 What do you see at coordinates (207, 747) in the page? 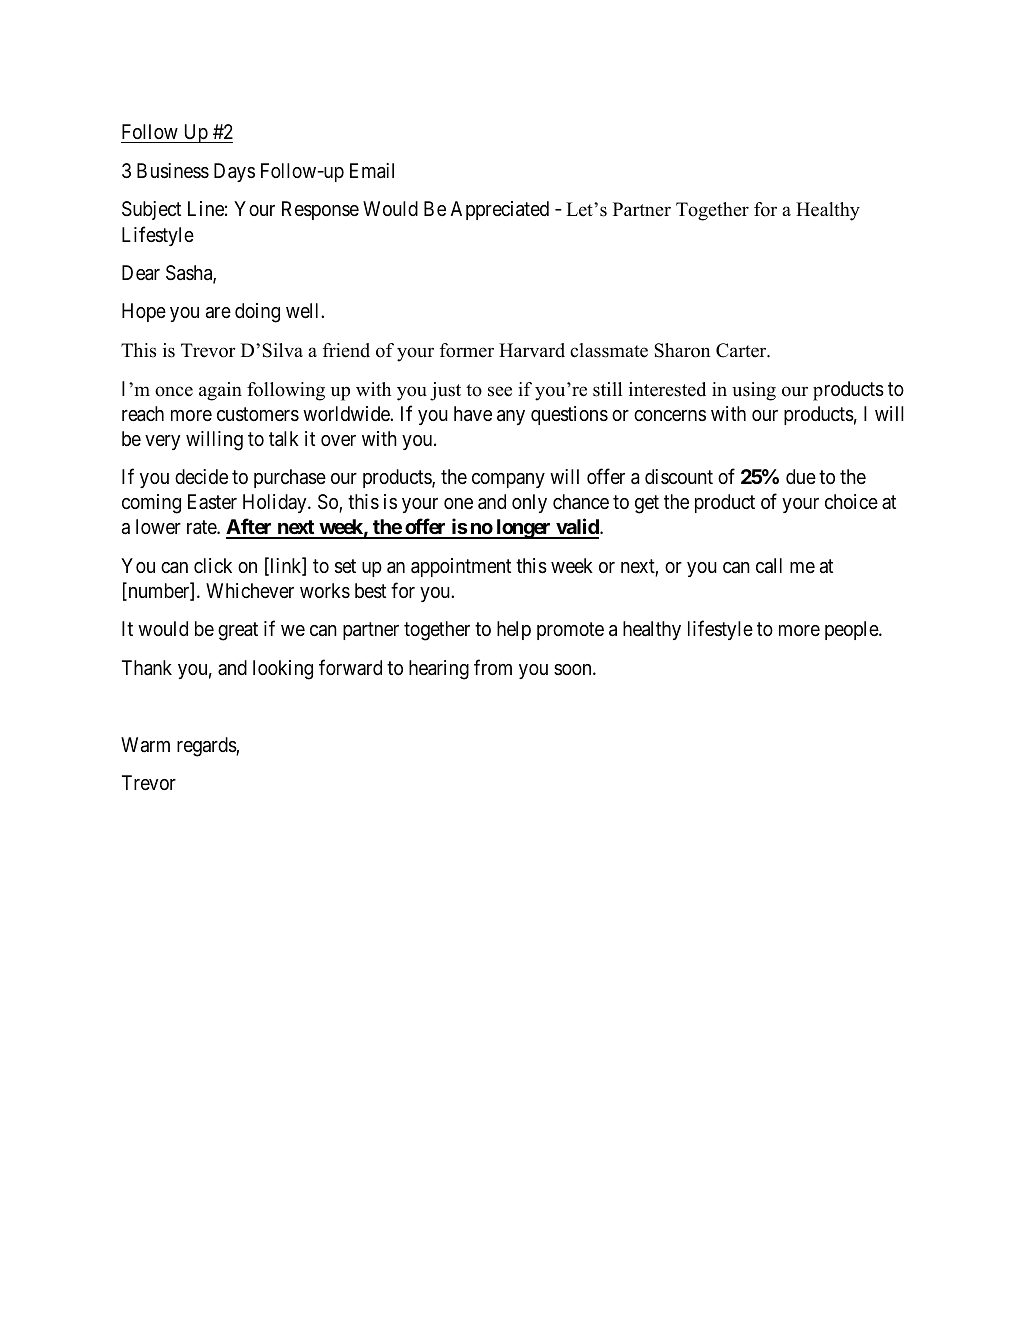
I see `regards` at bounding box center [207, 747].
